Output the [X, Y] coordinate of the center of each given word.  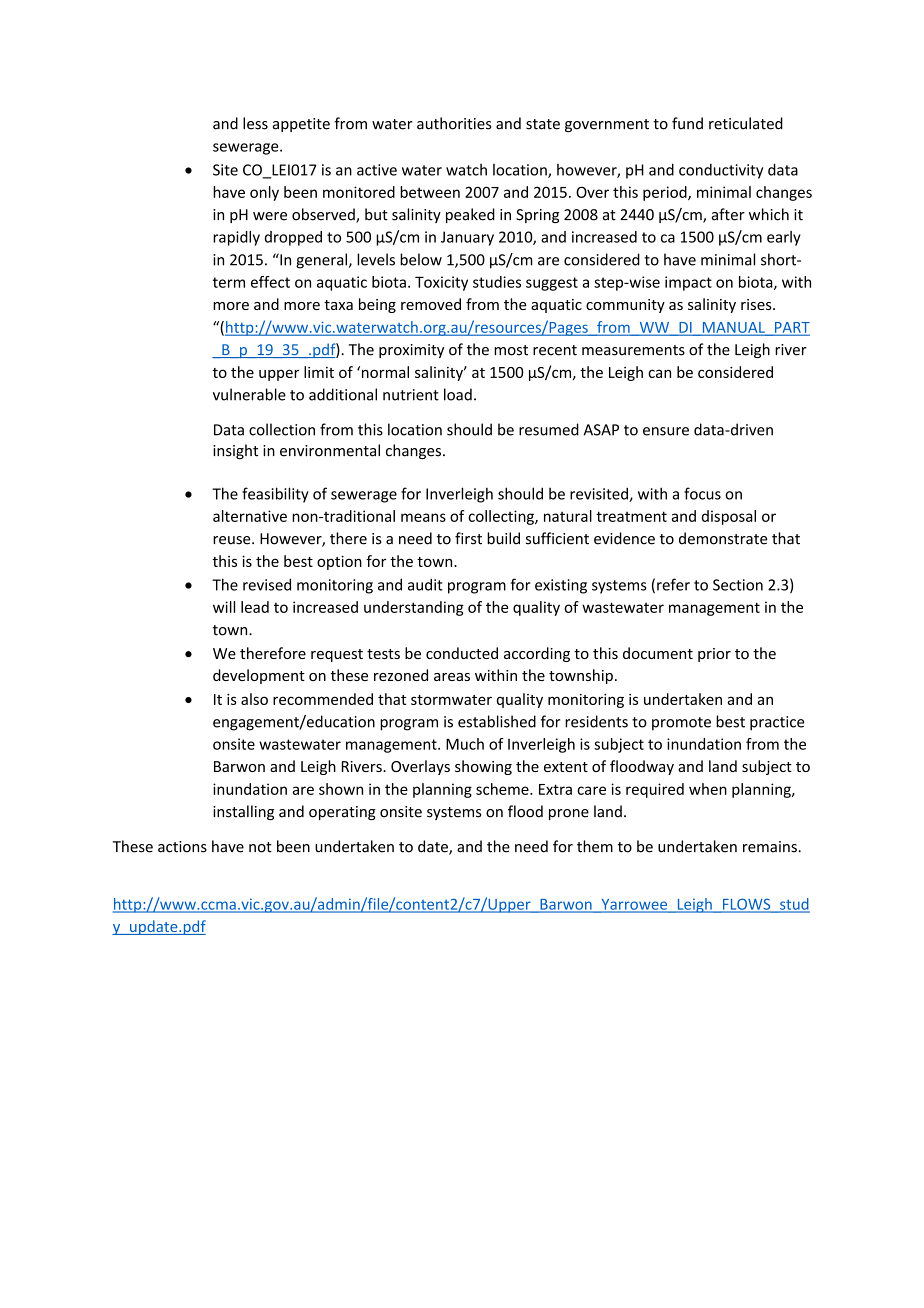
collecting [502, 517]
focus [702, 493]
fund [687, 123]
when [708, 789]
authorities [454, 123]
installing [243, 812]
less [255, 123]
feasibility [275, 495]
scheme [503, 789]
